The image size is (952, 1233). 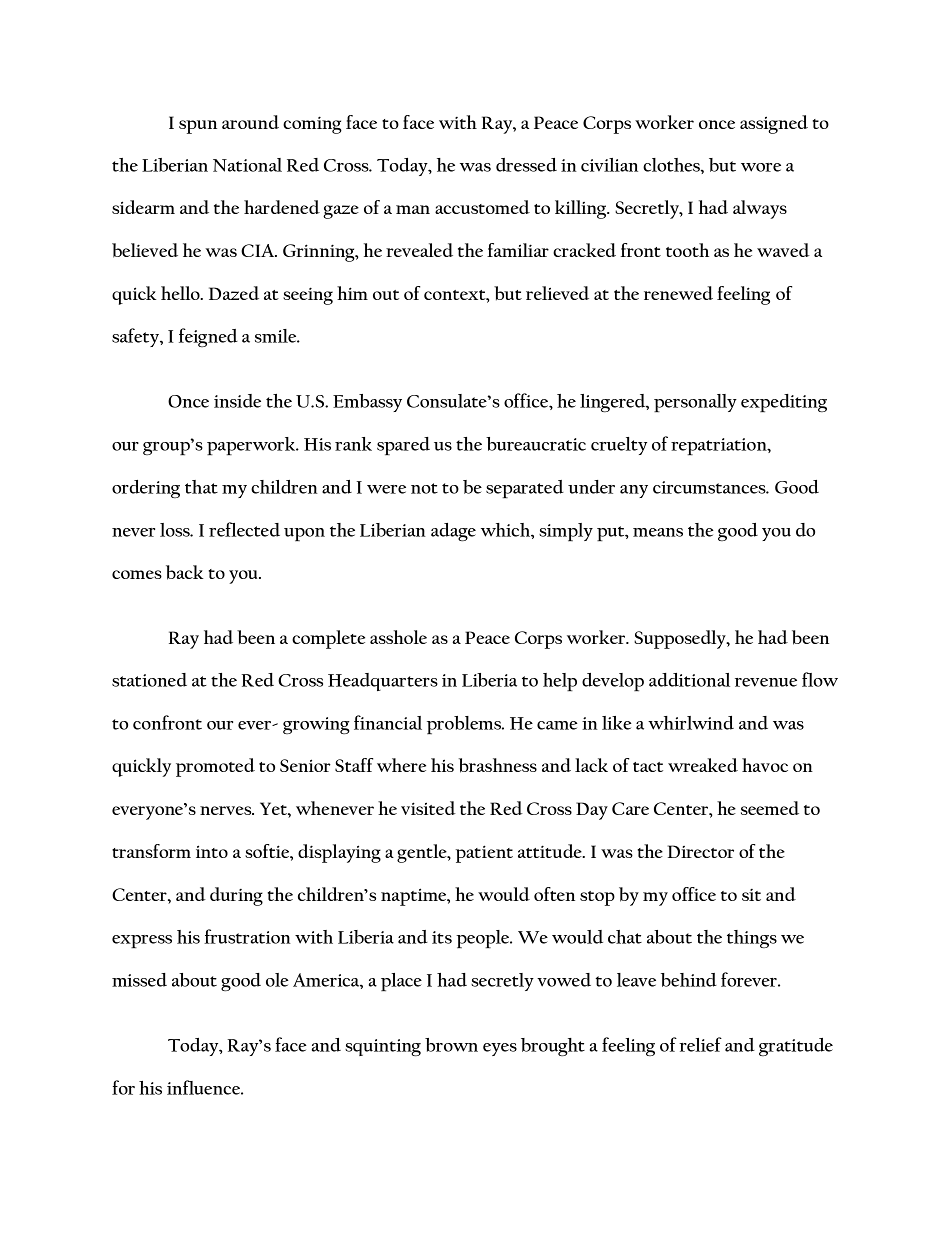 What do you see at coordinates (247, 165) in the screenshot?
I see `National` at bounding box center [247, 165].
